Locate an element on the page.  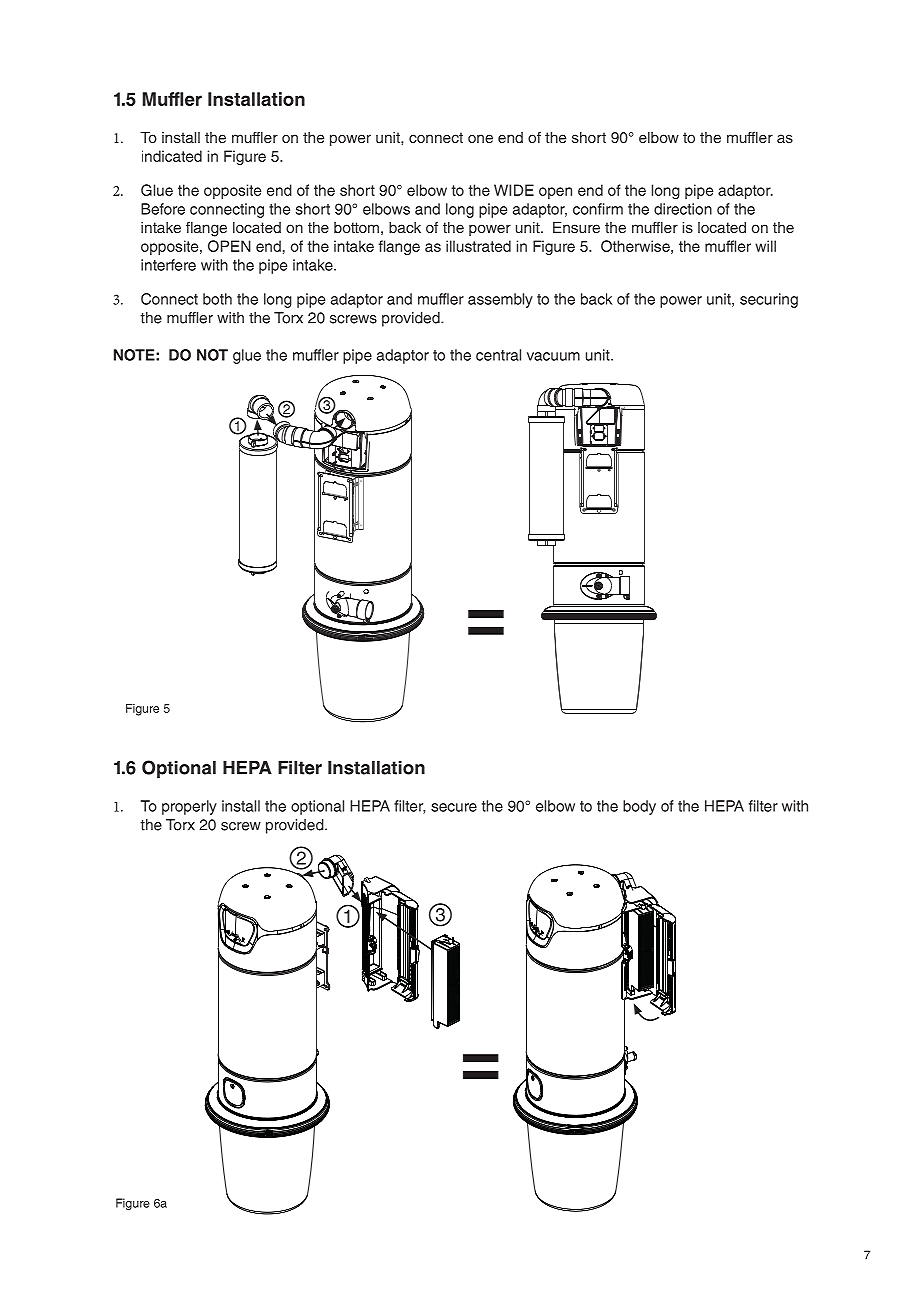
securing is located at coordinates (769, 300).
